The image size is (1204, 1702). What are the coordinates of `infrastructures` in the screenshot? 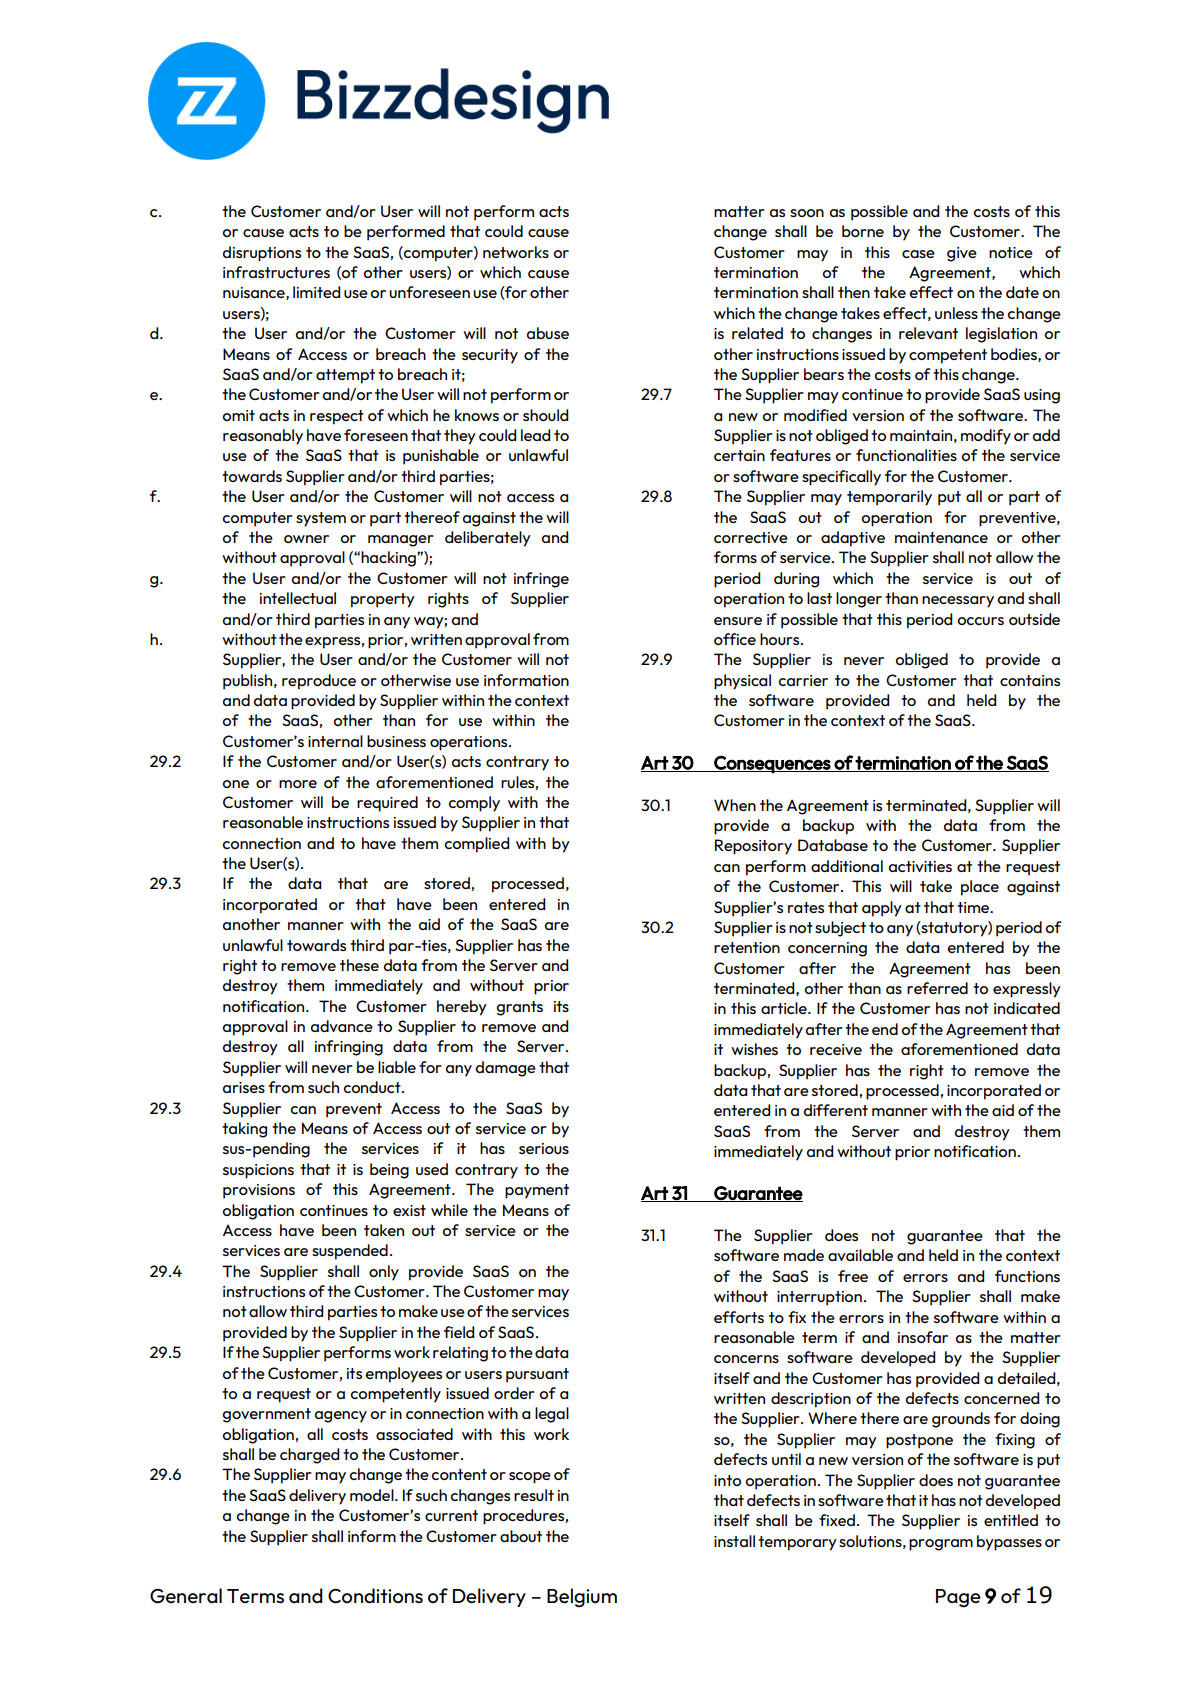 It's located at (276, 272).
